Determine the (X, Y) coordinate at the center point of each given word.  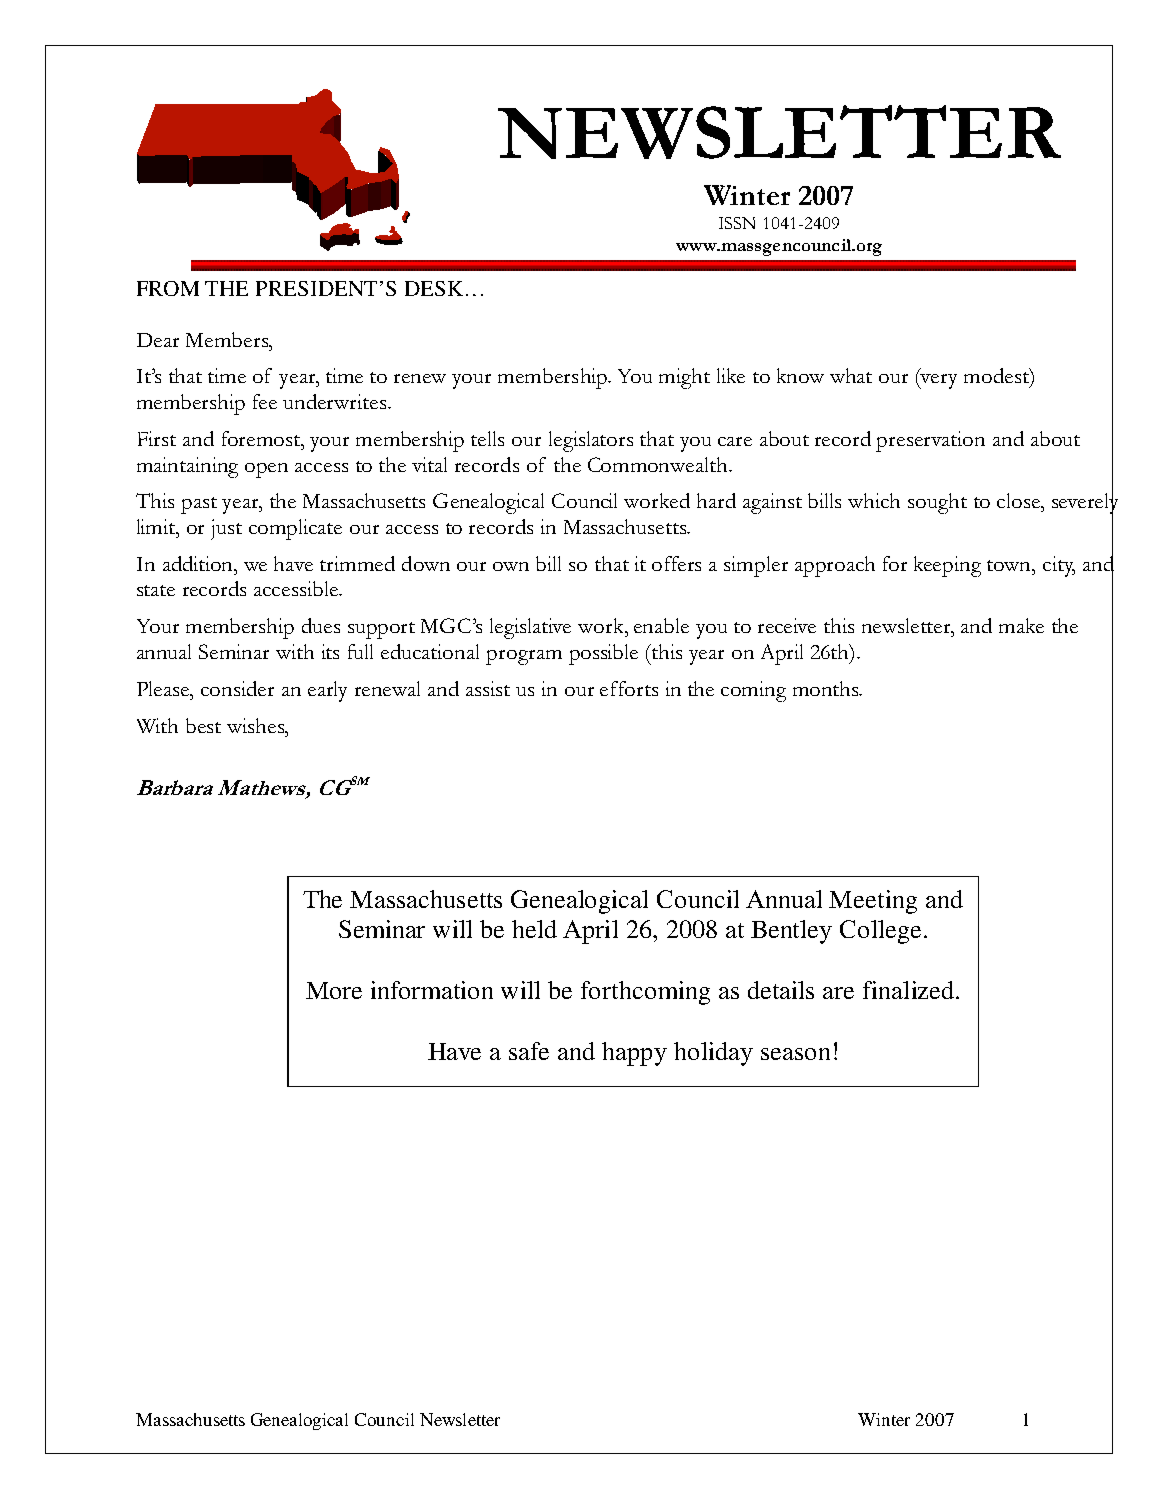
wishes (257, 725)
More (334, 990)
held (534, 929)
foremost (262, 438)
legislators (591, 441)
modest (997, 375)
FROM (168, 288)
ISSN (737, 223)
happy (634, 1054)
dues (321, 625)
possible (603, 654)
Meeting (873, 902)
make (1021, 625)
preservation (930, 441)
